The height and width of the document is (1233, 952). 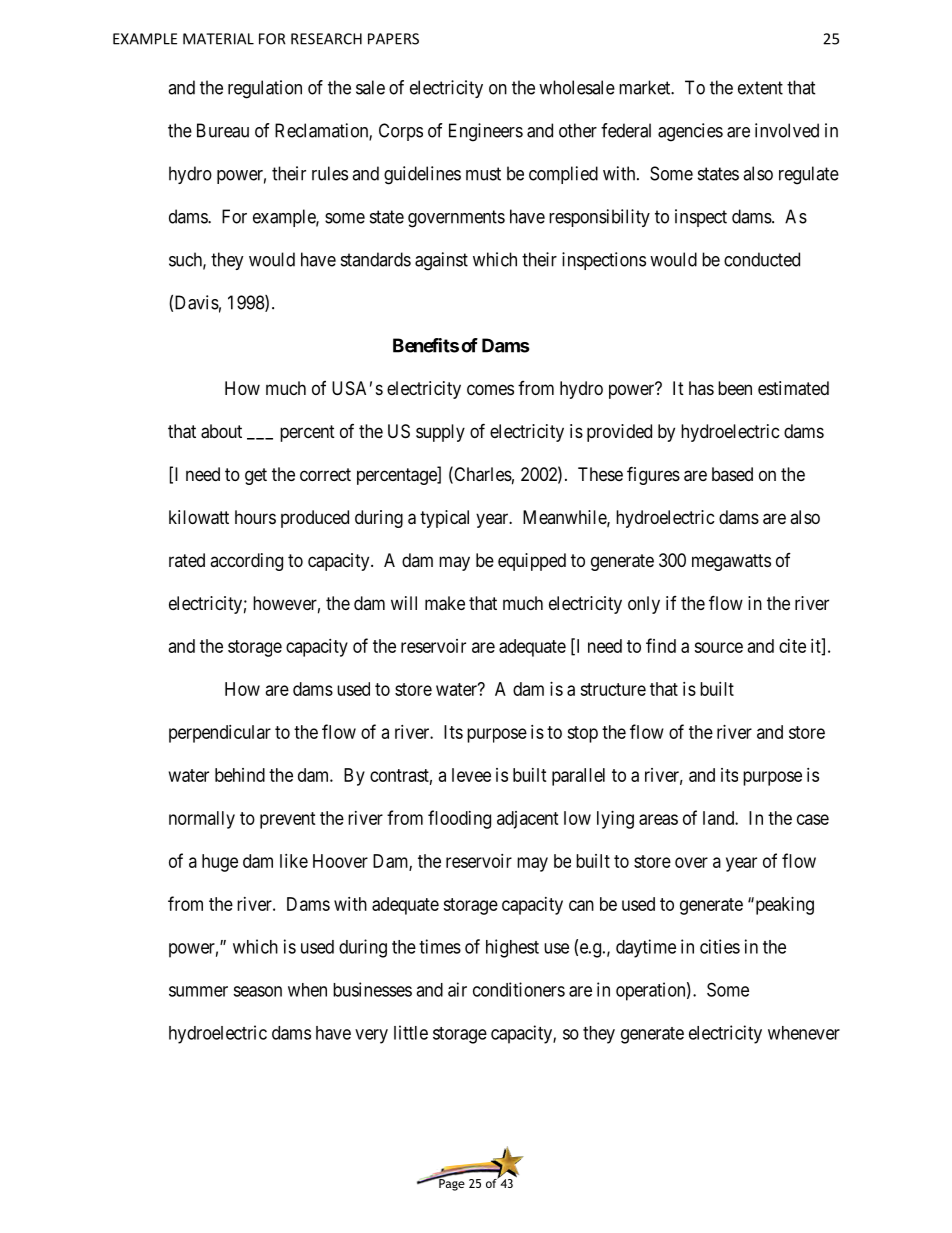 What do you see at coordinates (532, 562) in the document?
I see `equipped` at bounding box center [532, 562].
